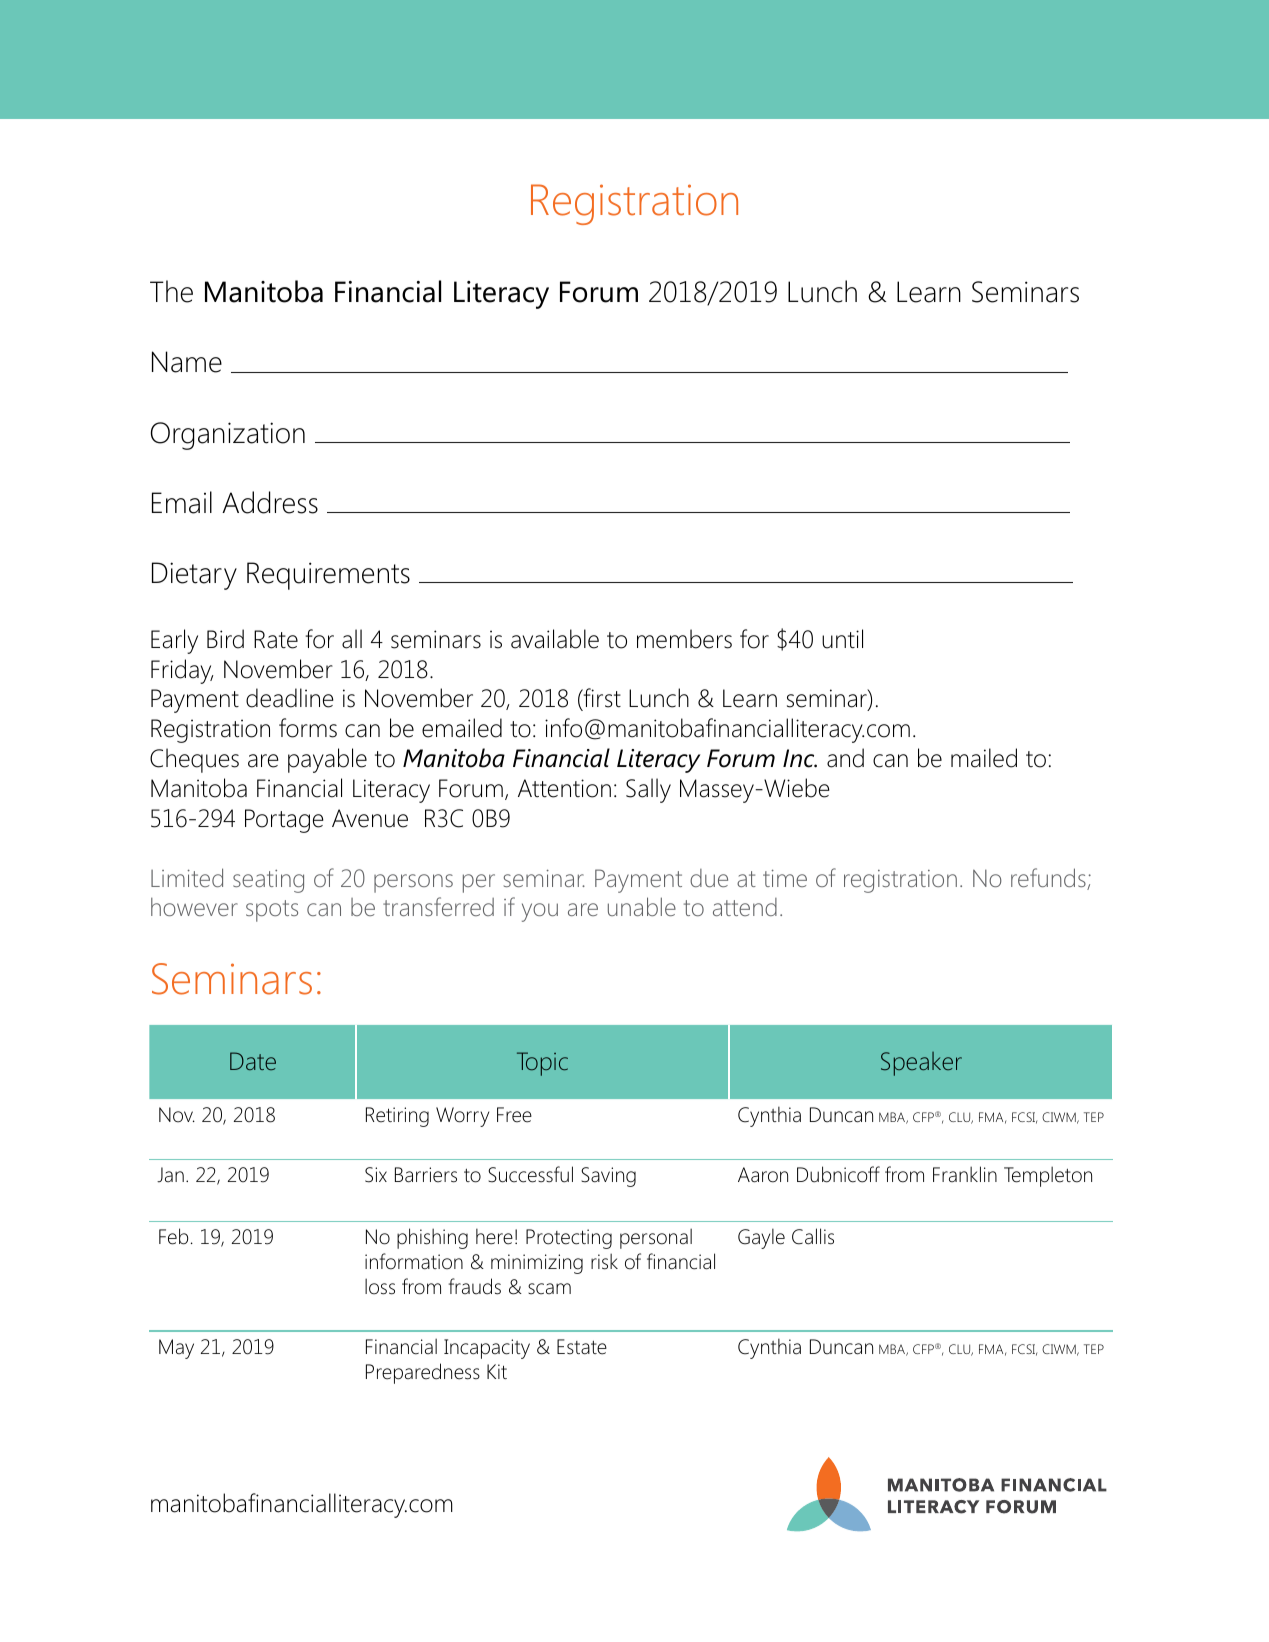 This screenshot has width=1269, height=1642. Describe the element at coordinates (253, 1061) in the screenshot. I see `Date` at that location.
